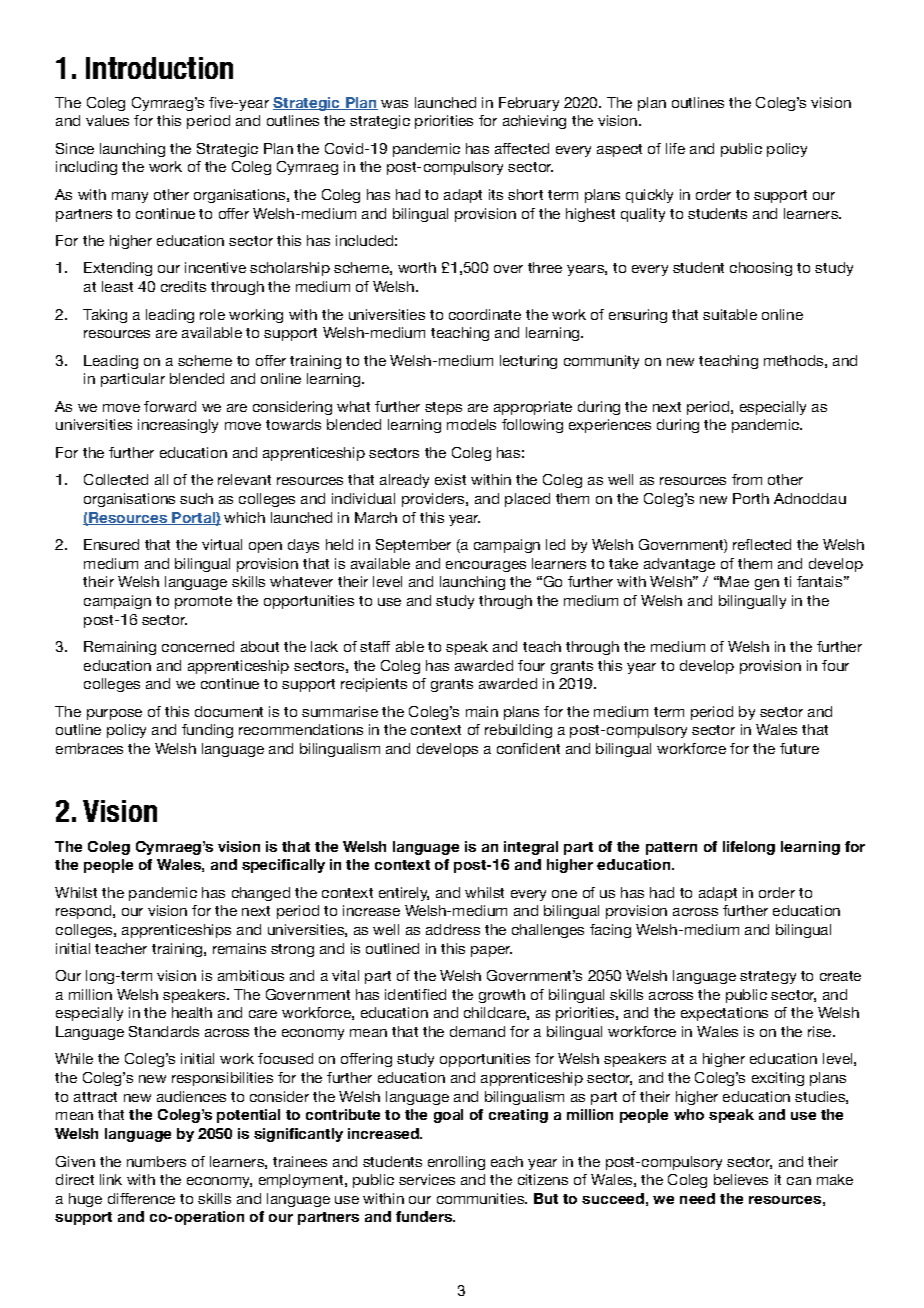 Image resolution: width=924 pixels, height=1308 pixels. Describe the element at coordinates (156, 1161) in the screenshot. I see `numbers` at that location.
